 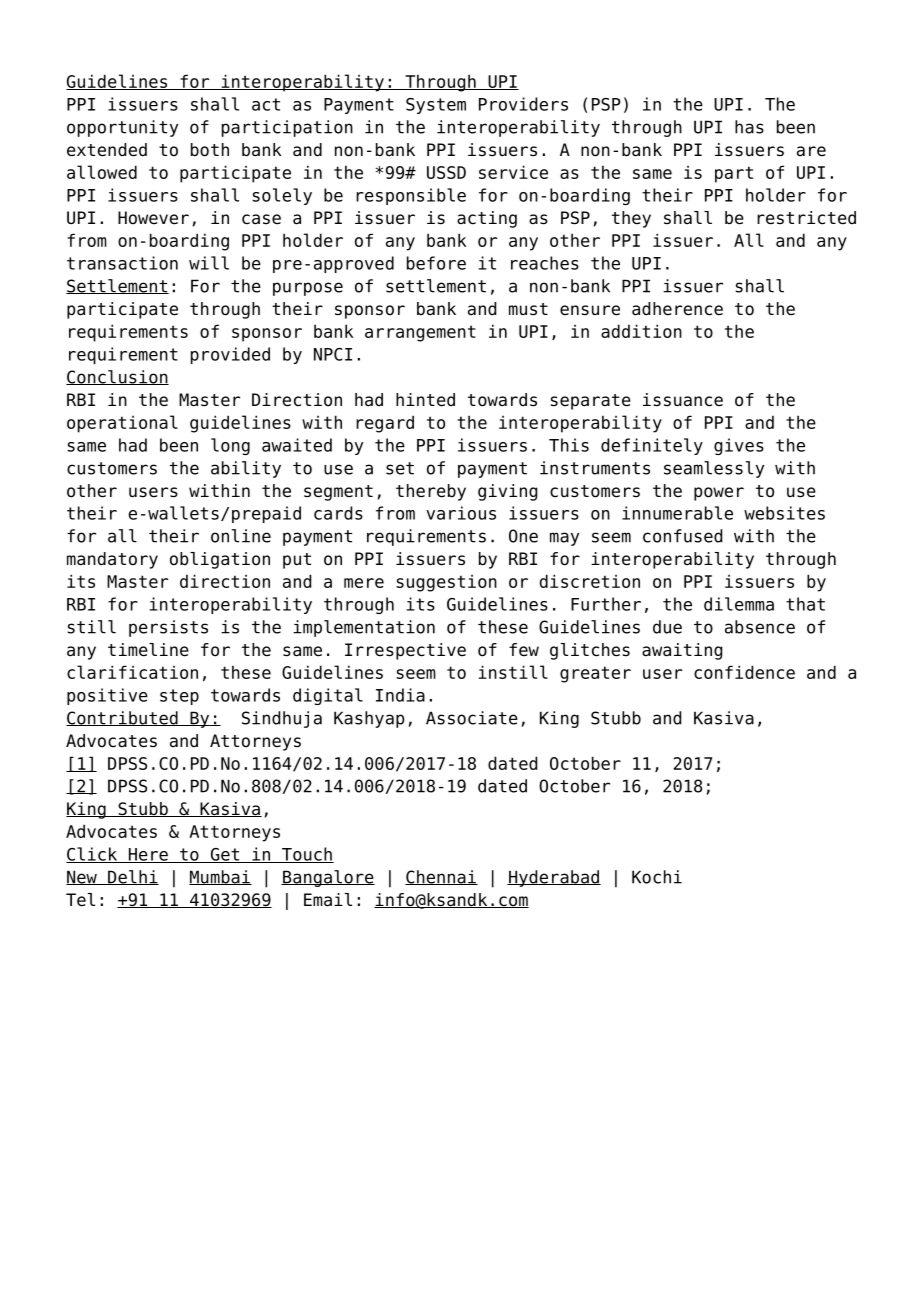 What do you see at coordinates (683, 400) in the screenshot?
I see `issuance` at bounding box center [683, 400].
